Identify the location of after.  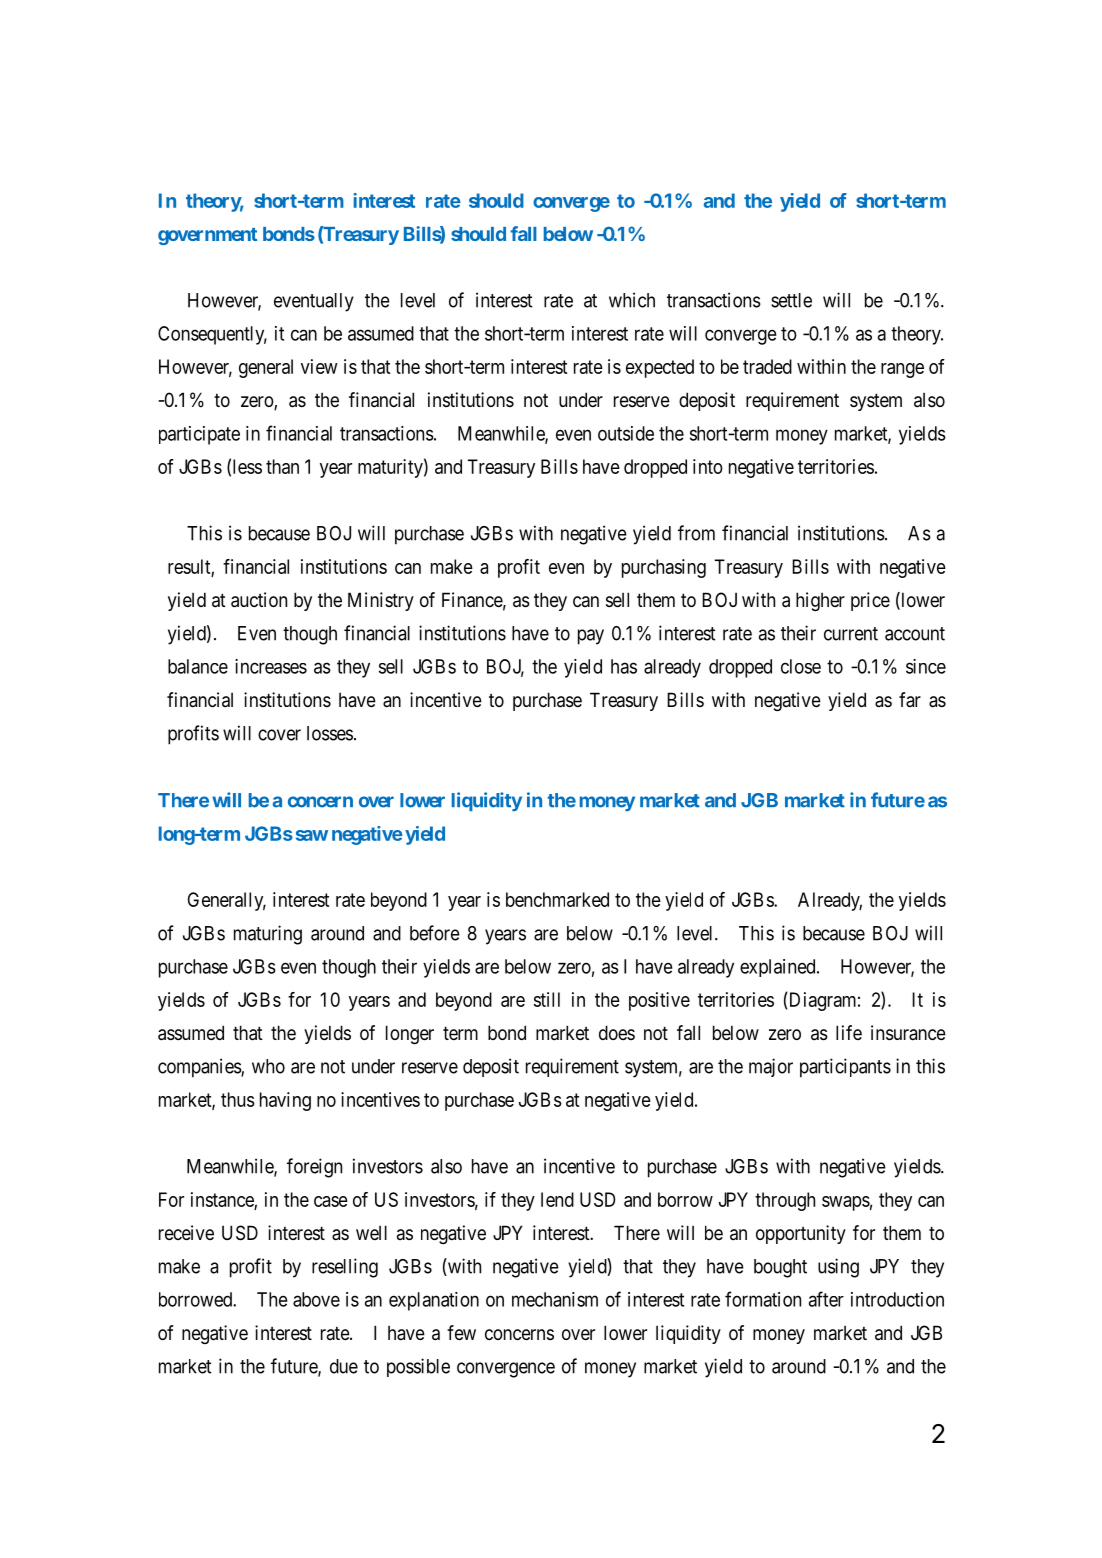
(826, 1299).
